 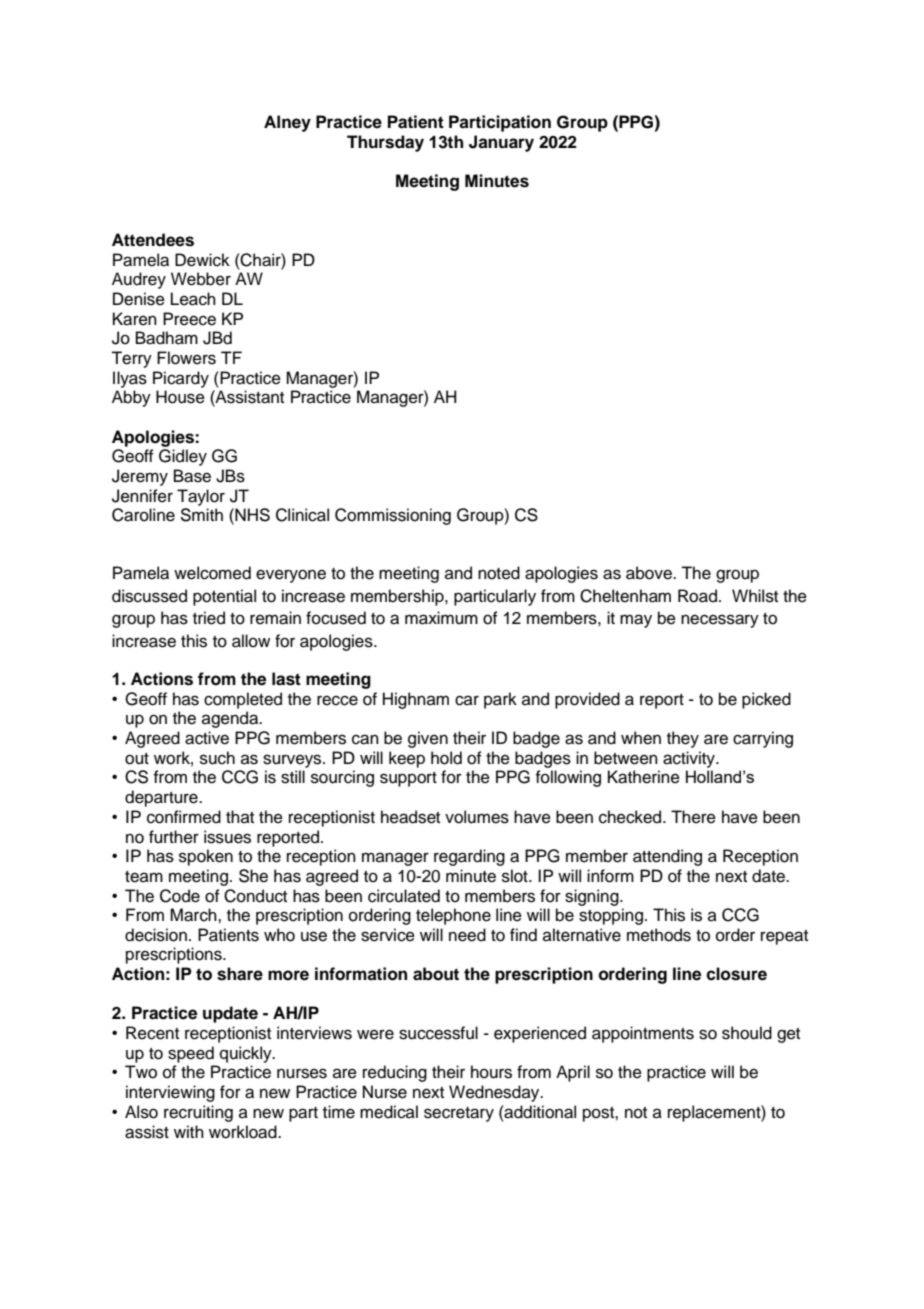 What do you see at coordinates (153, 240) in the screenshot?
I see `Attendees` at bounding box center [153, 240].
